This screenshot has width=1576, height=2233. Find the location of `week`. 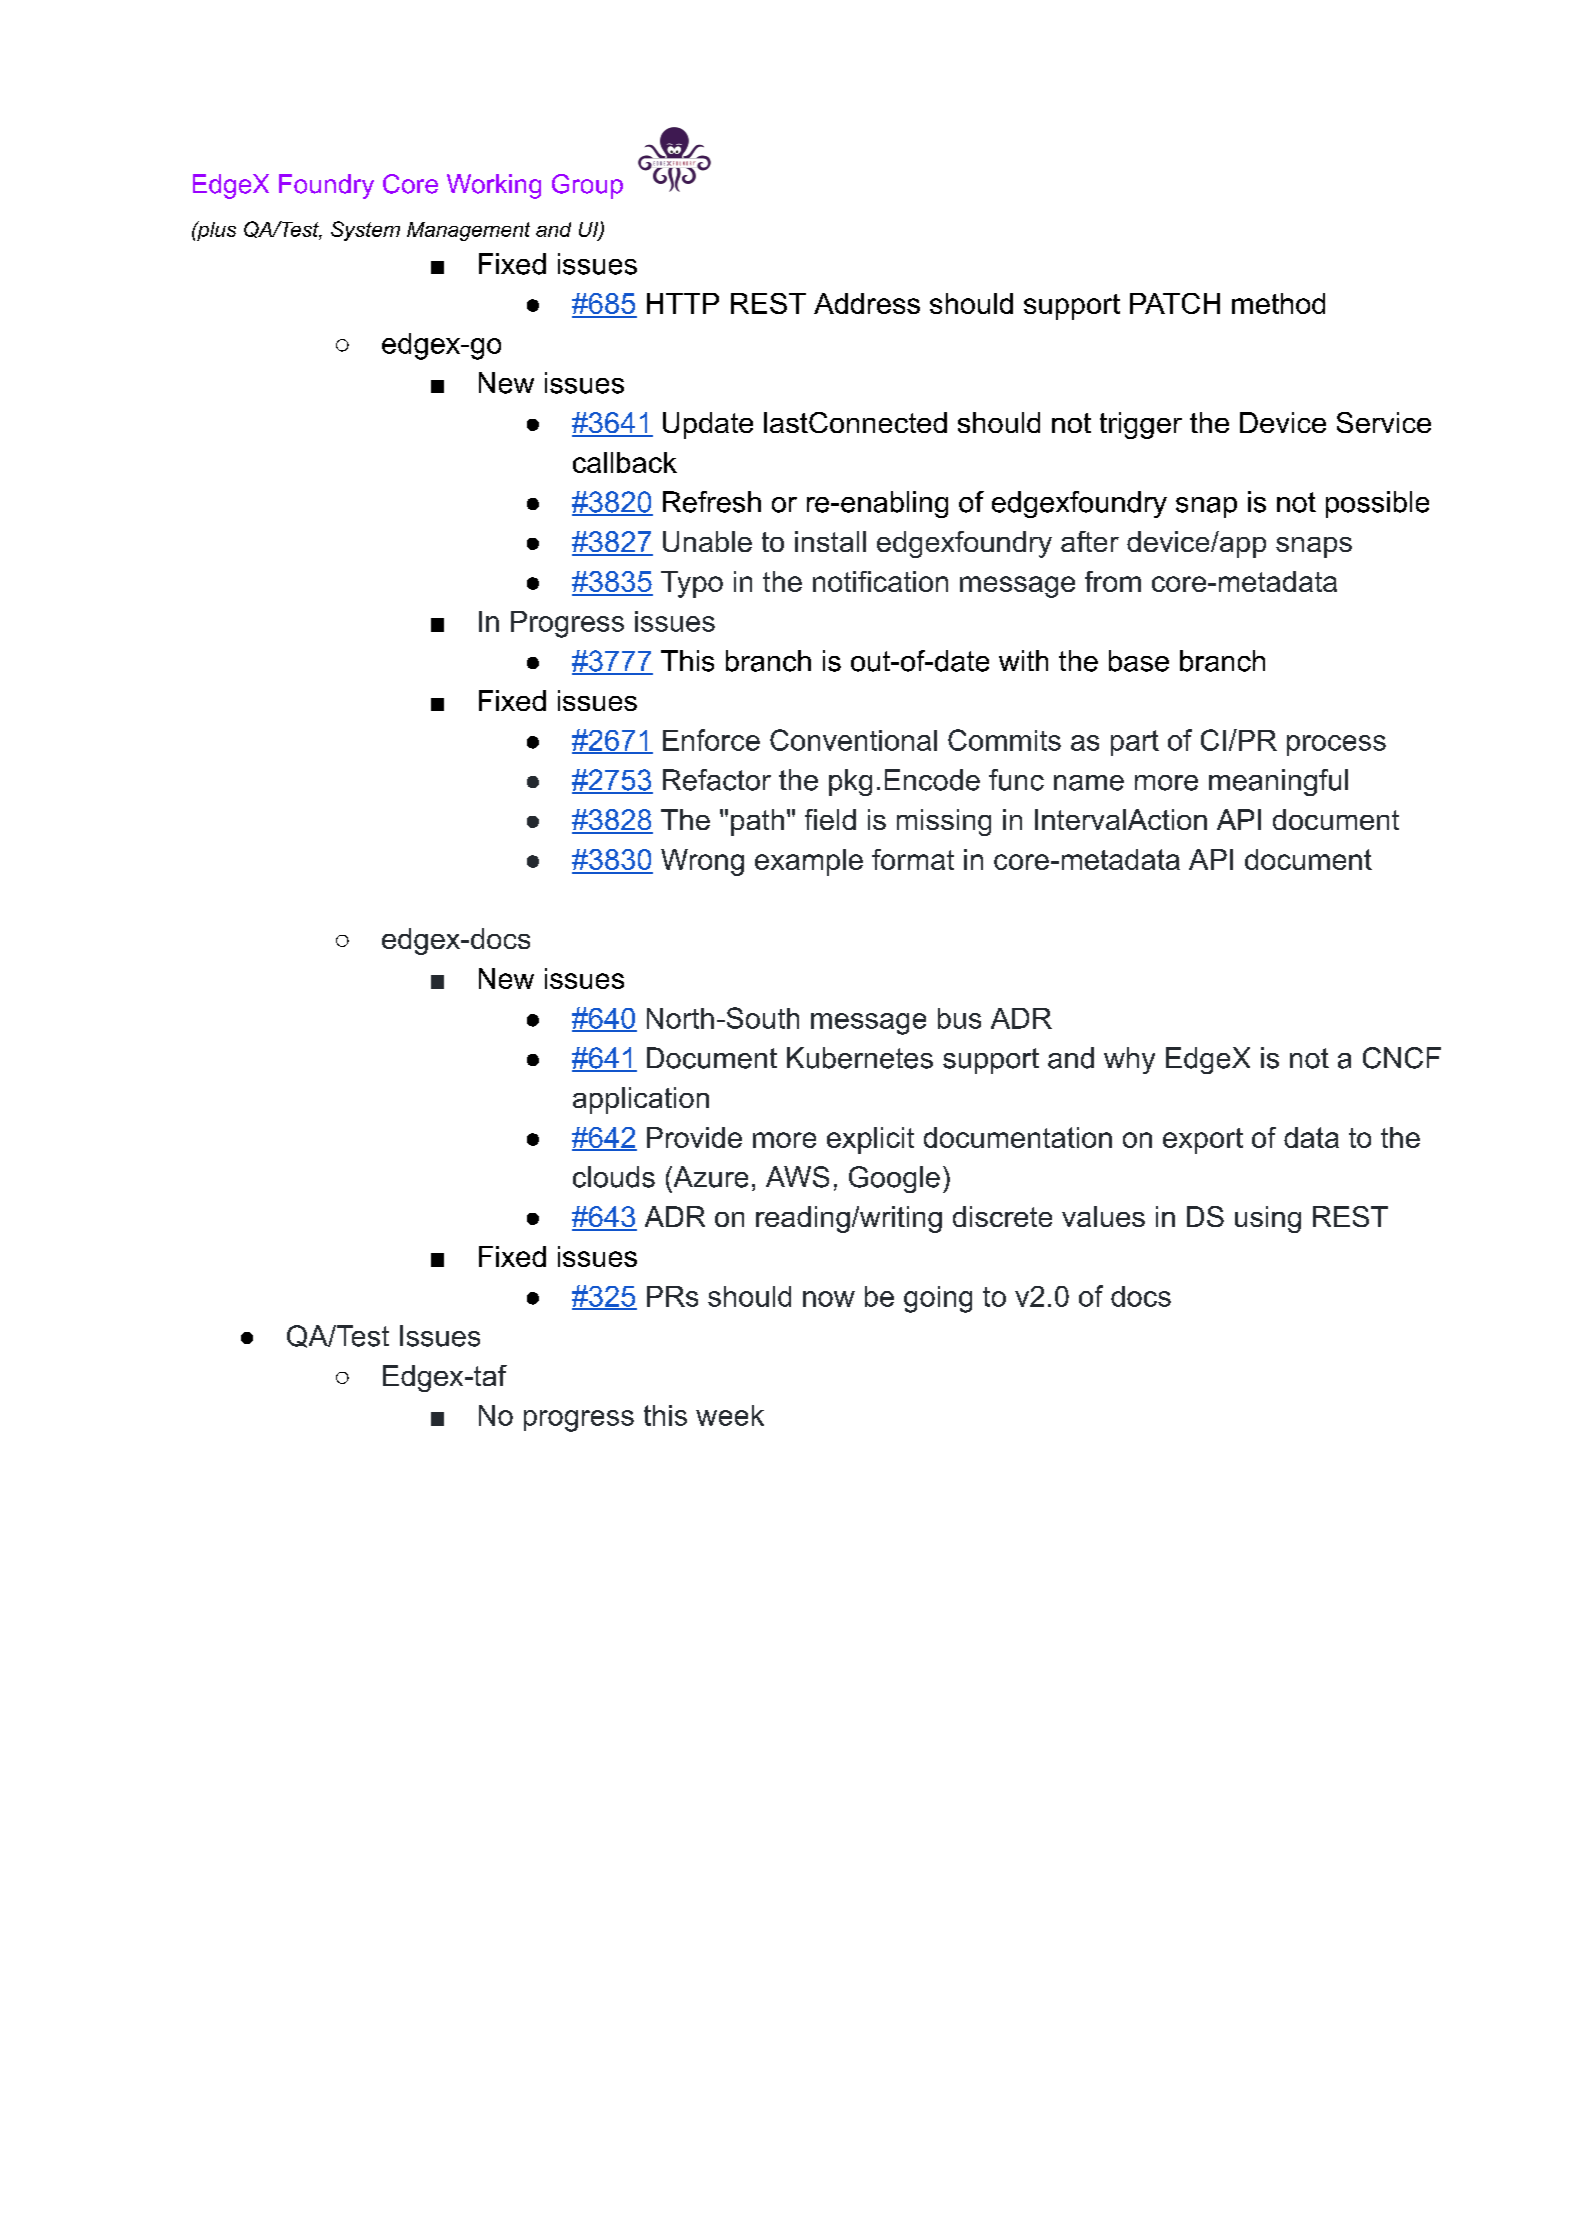

week is located at coordinates (730, 1415).
